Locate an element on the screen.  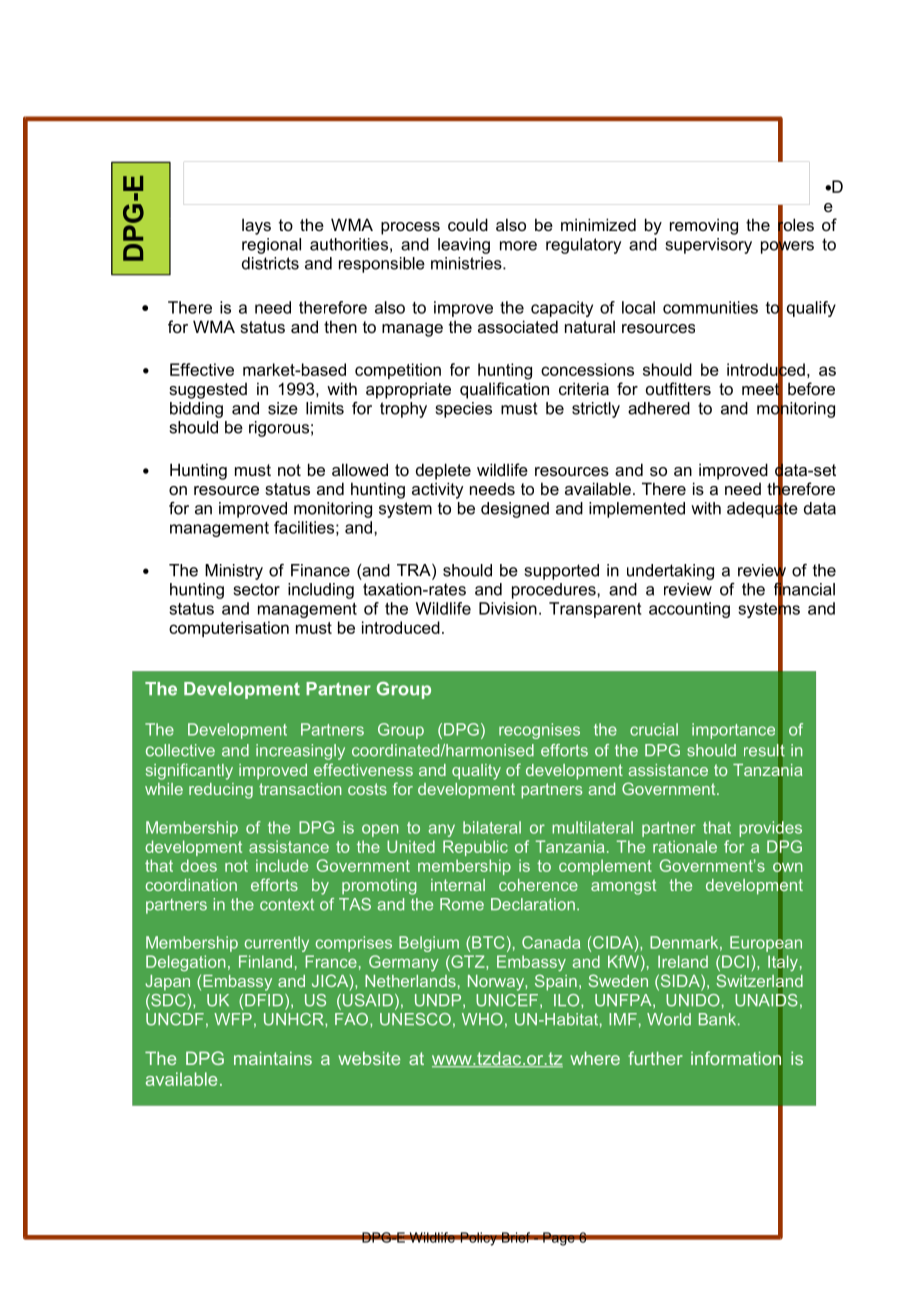
Bank is located at coordinates (719, 1019).
